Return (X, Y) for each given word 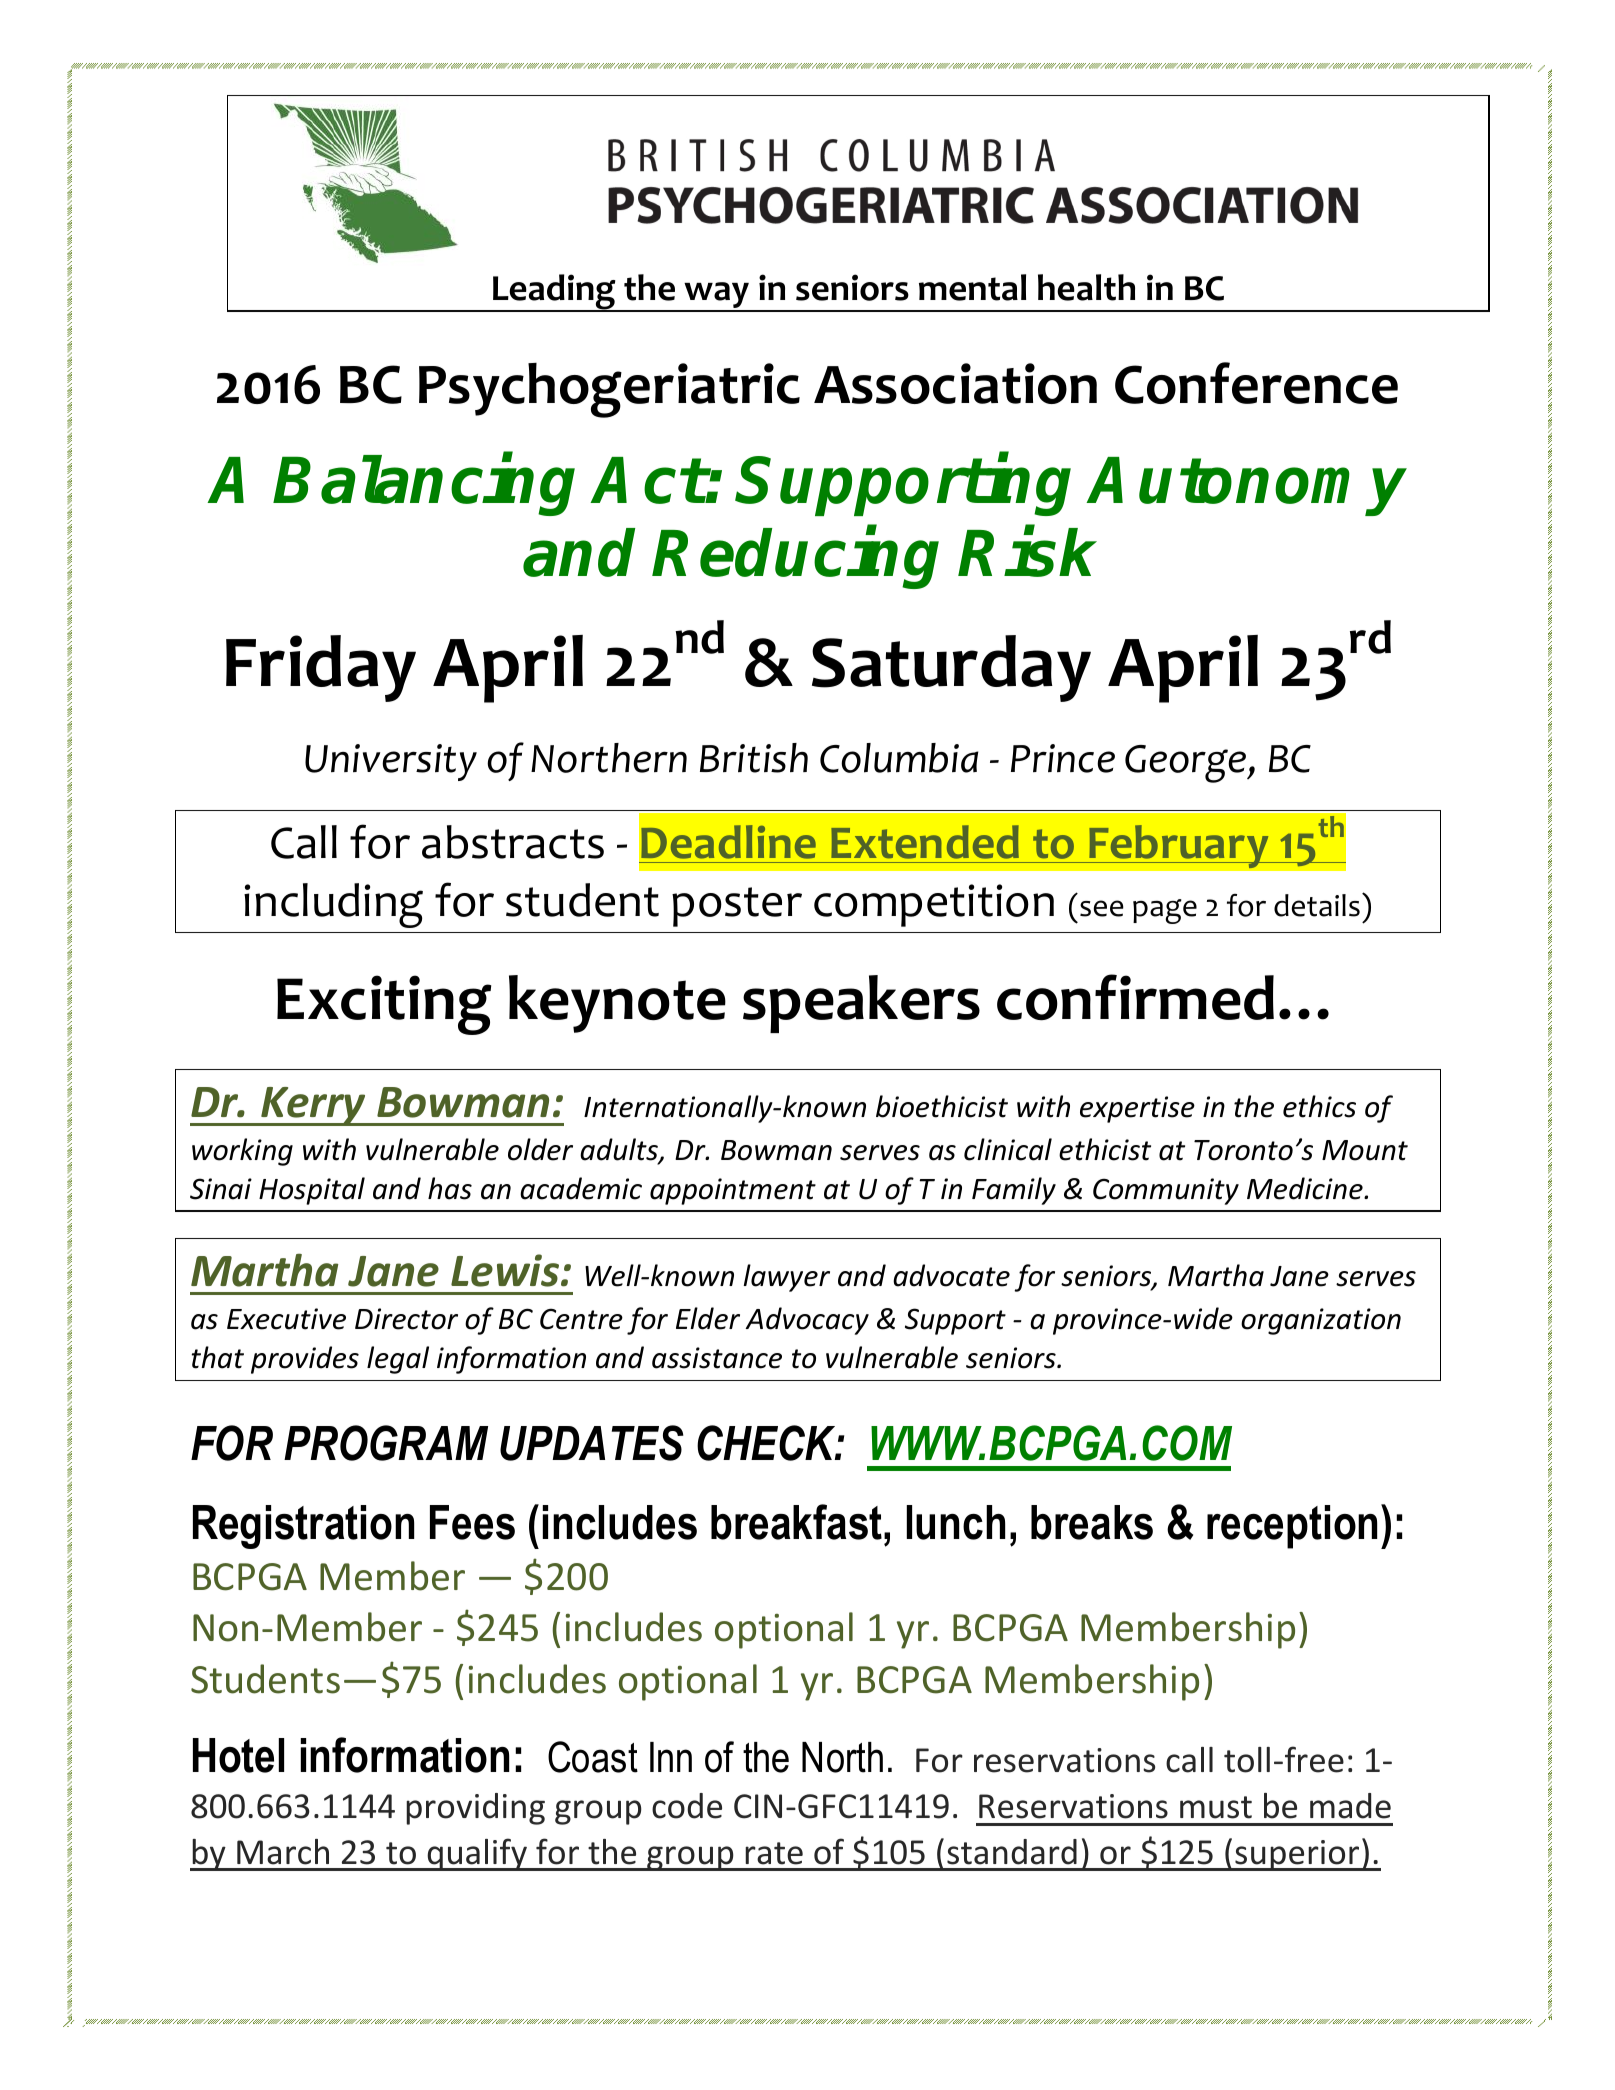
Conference (1256, 383)
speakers (861, 1004)
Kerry (314, 1106)
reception (1292, 1527)
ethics (1319, 1106)
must (1216, 1807)
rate (774, 1853)
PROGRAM (386, 1443)
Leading (554, 293)
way (716, 296)
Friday (321, 668)
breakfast (798, 1522)
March (283, 1852)
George (1187, 764)
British (754, 758)
